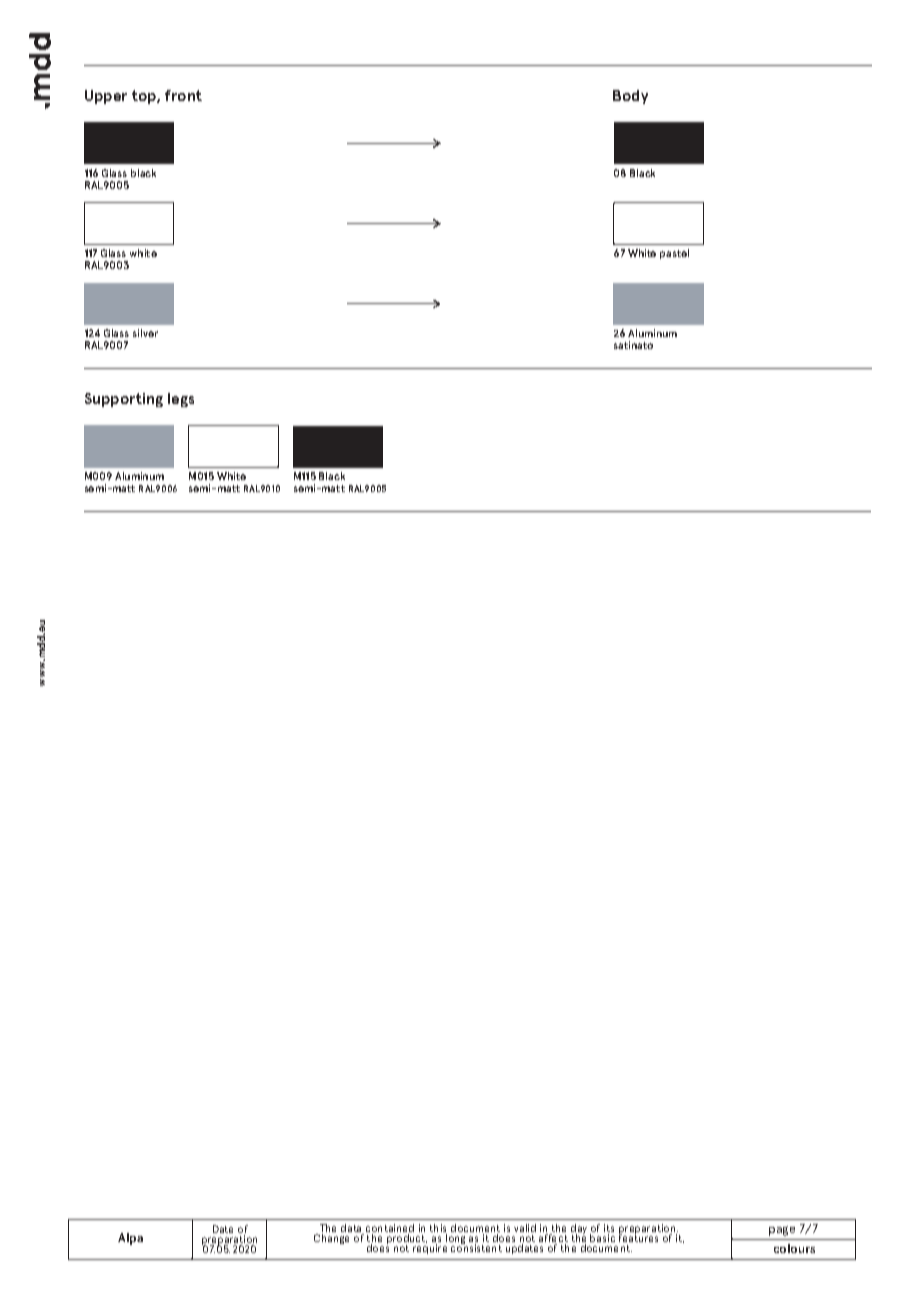  What do you see at coordinates (331, 1239) in the screenshot?
I see `Change` at bounding box center [331, 1239].
